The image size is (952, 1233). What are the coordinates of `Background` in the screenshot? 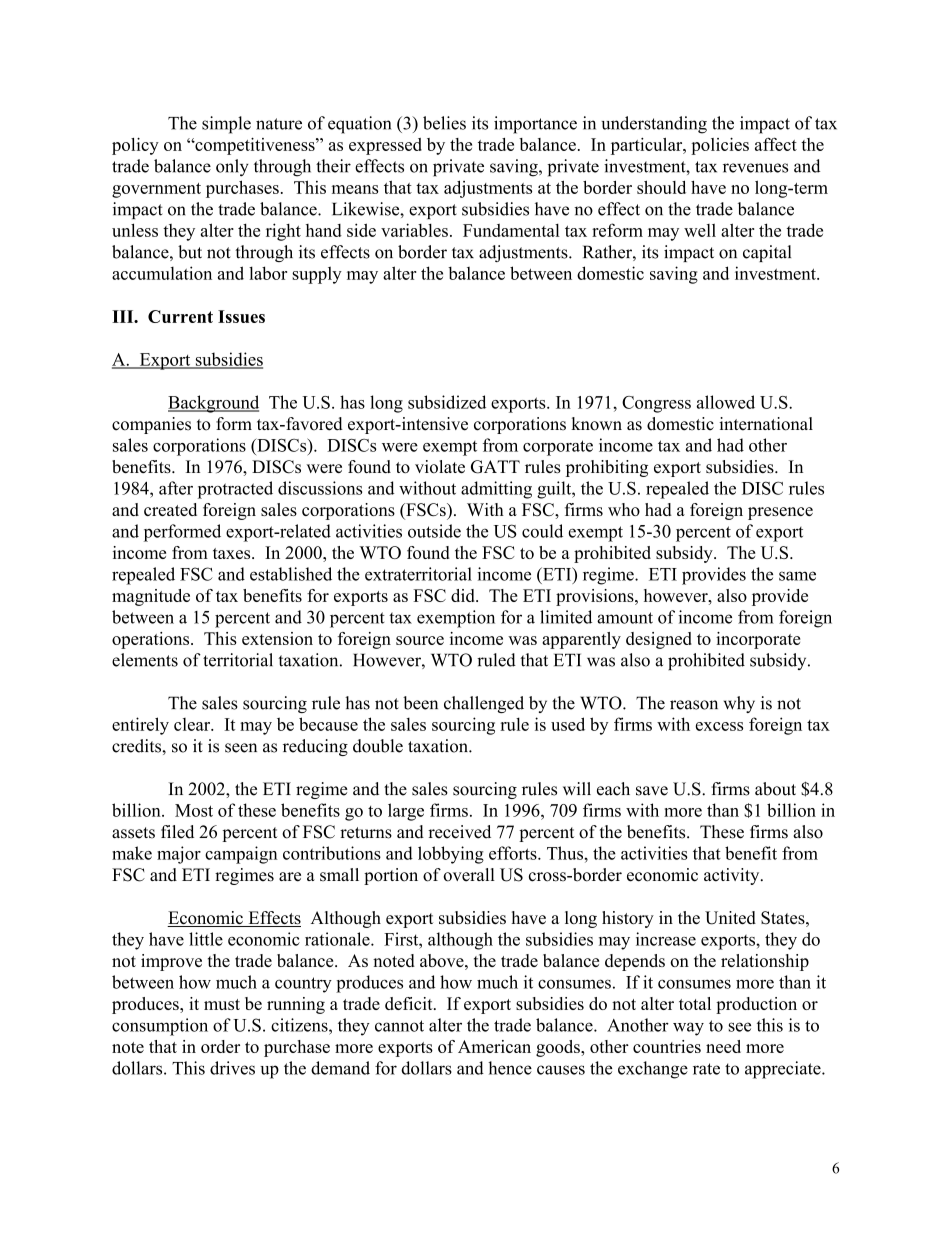 It's located at (213, 404).
